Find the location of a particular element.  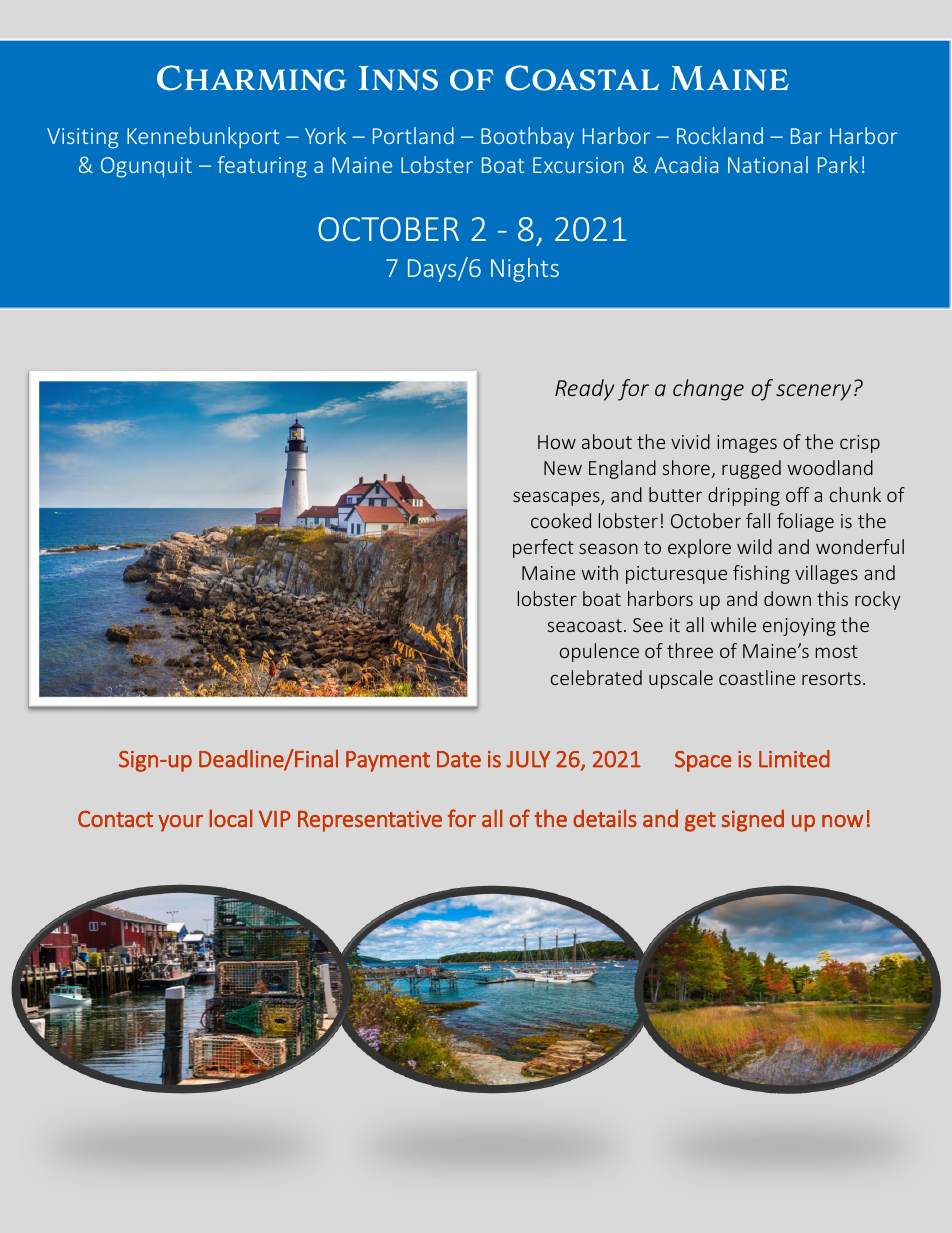

Date is located at coordinates (459, 759).
